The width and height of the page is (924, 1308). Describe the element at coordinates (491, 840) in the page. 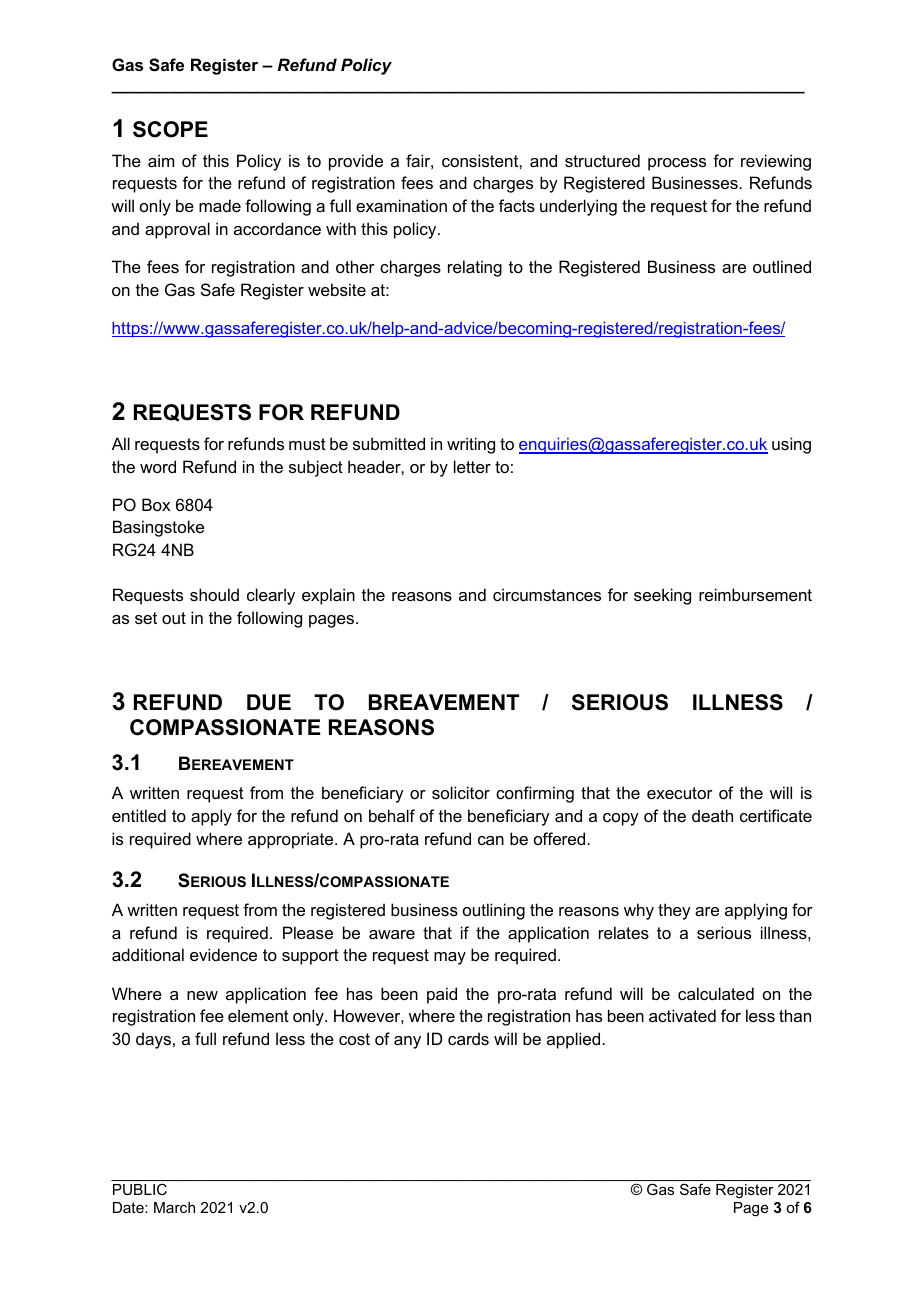

I see `can` at that location.
